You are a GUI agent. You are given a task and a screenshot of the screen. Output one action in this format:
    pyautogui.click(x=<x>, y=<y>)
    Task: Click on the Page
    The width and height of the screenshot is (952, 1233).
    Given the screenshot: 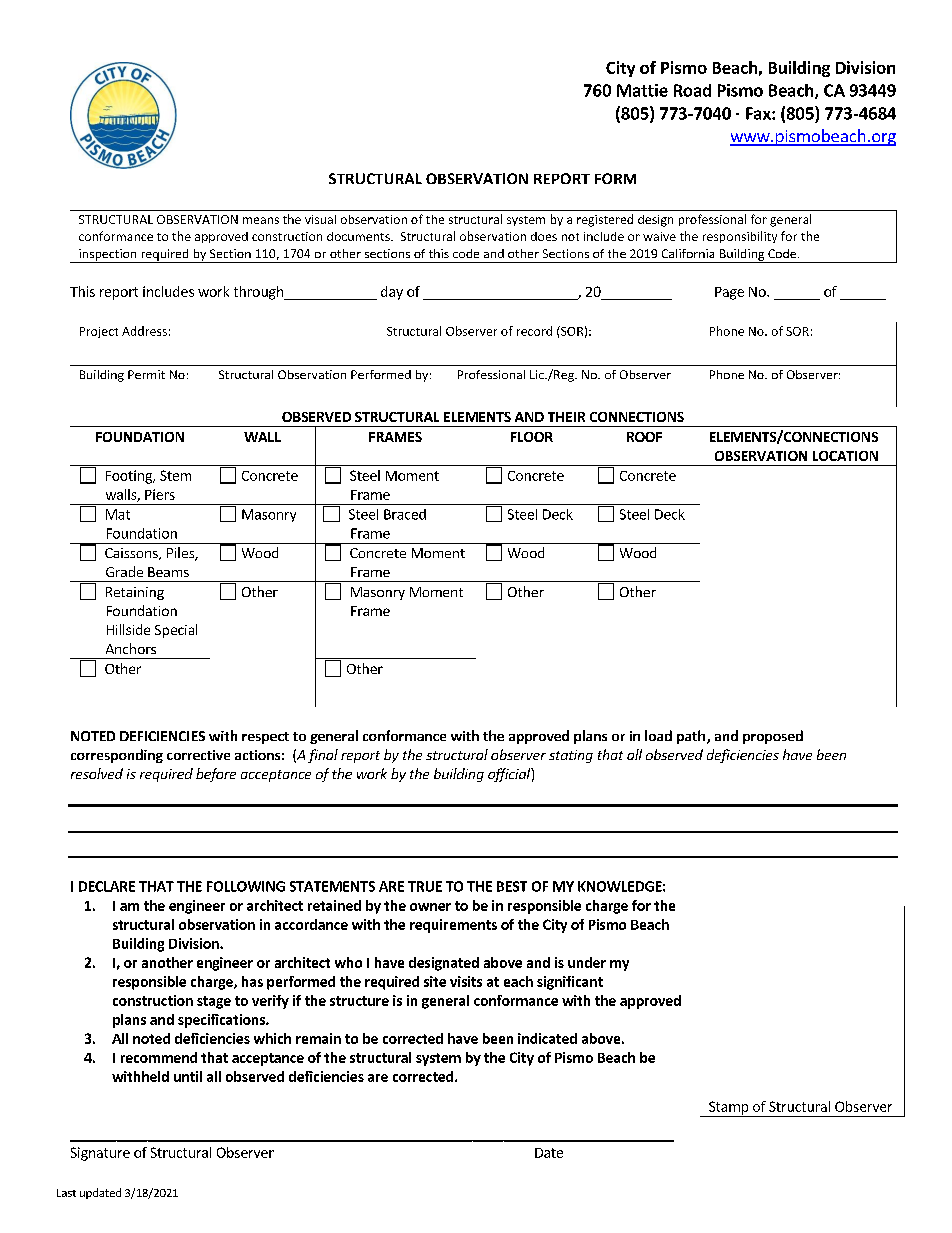 What is the action you would take?
    pyautogui.click(x=729, y=293)
